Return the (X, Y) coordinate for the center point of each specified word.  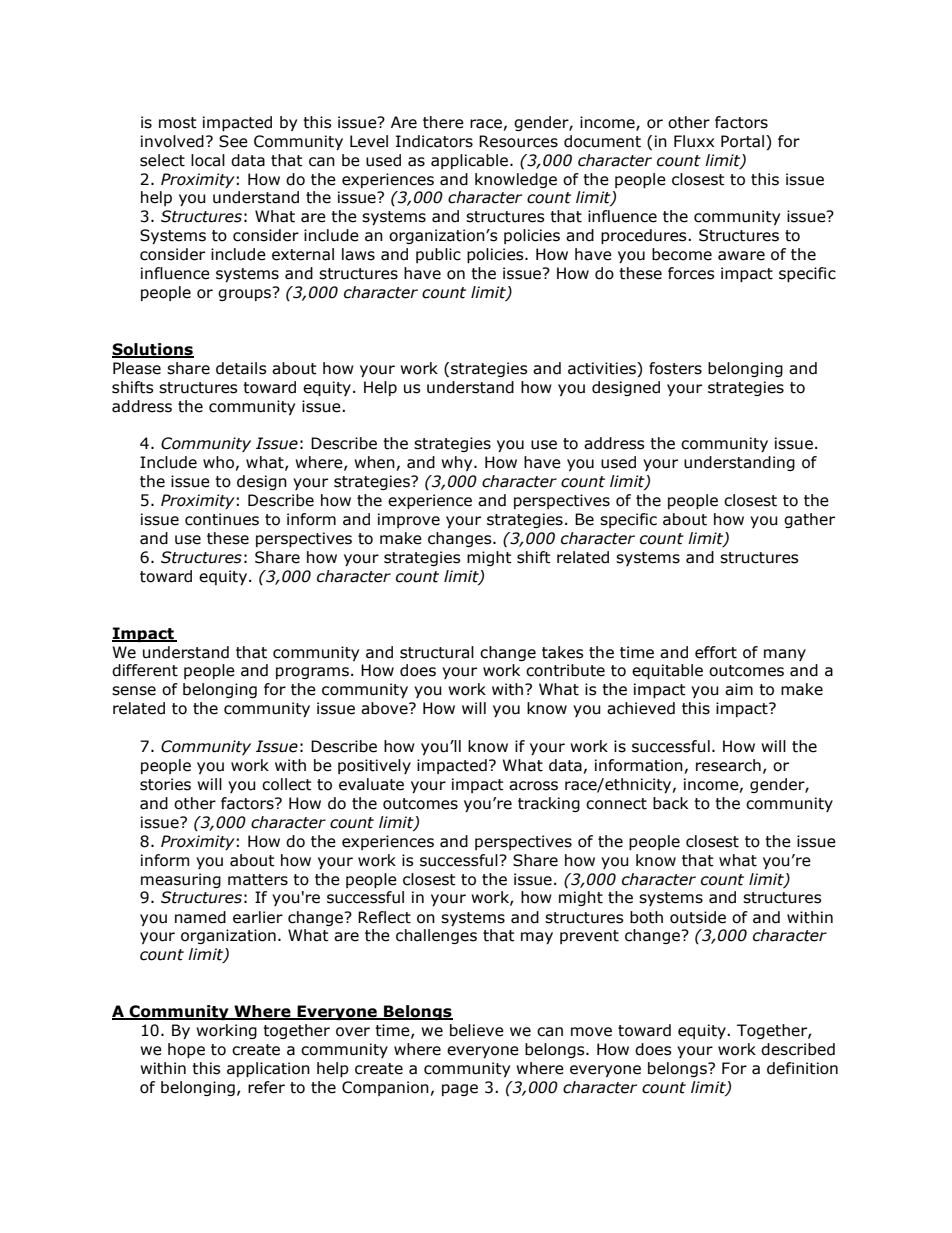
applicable (469, 161)
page (460, 1090)
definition (802, 1068)
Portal (744, 141)
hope (186, 1050)
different (145, 670)
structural (437, 652)
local (208, 160)
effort (716, 652)
